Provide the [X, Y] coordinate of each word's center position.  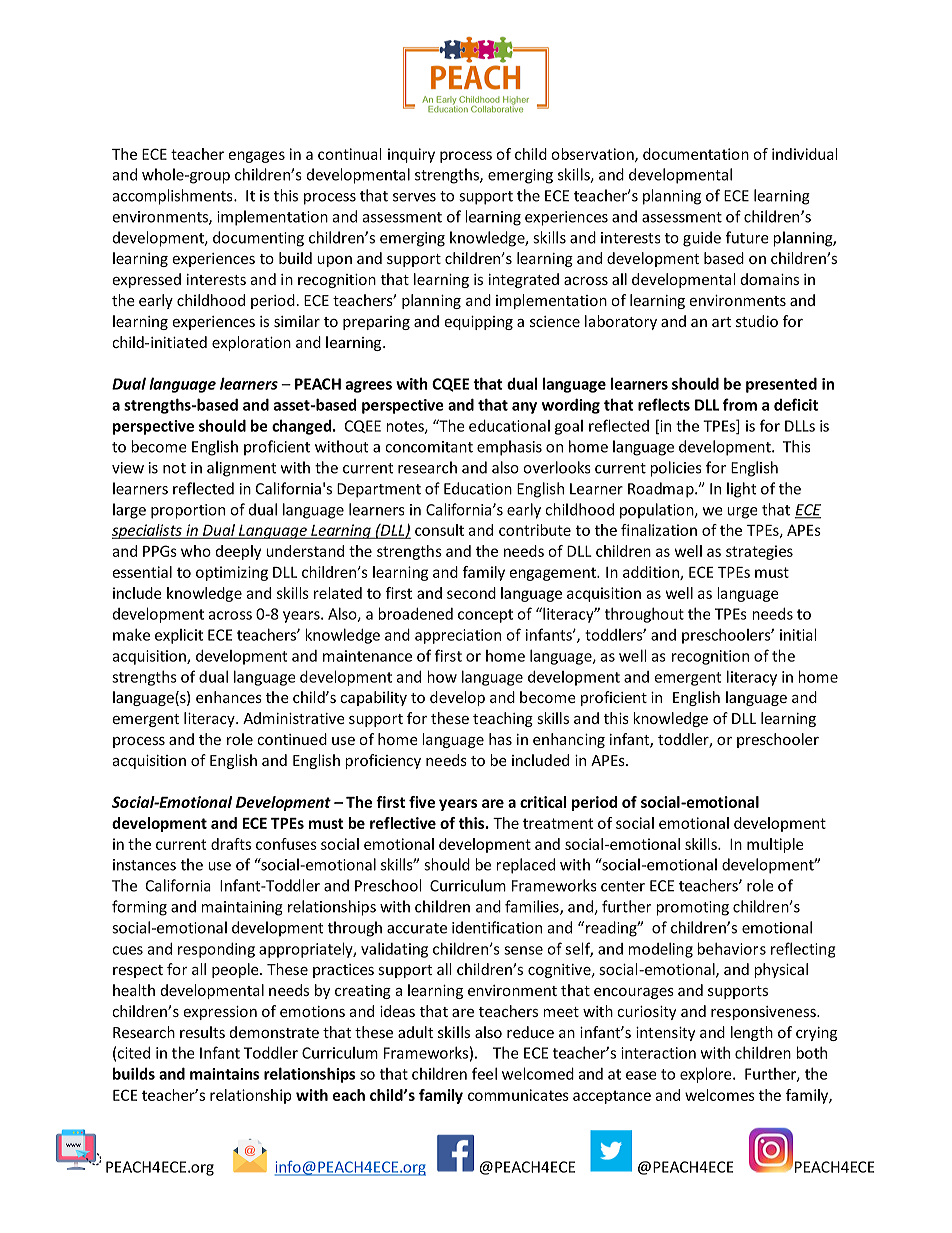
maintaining [242, 908]
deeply [238, 552]
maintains [224, 1074]
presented [781, 385]
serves [414, 197]
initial [798, 634]
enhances [229, 697]
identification [497, 927]
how [442, 676]
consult [439, 530]
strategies [759, 552]
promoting [692, 908]
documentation [696, 154]
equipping [478, 323]
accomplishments [174, 197]
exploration [251, 343]
